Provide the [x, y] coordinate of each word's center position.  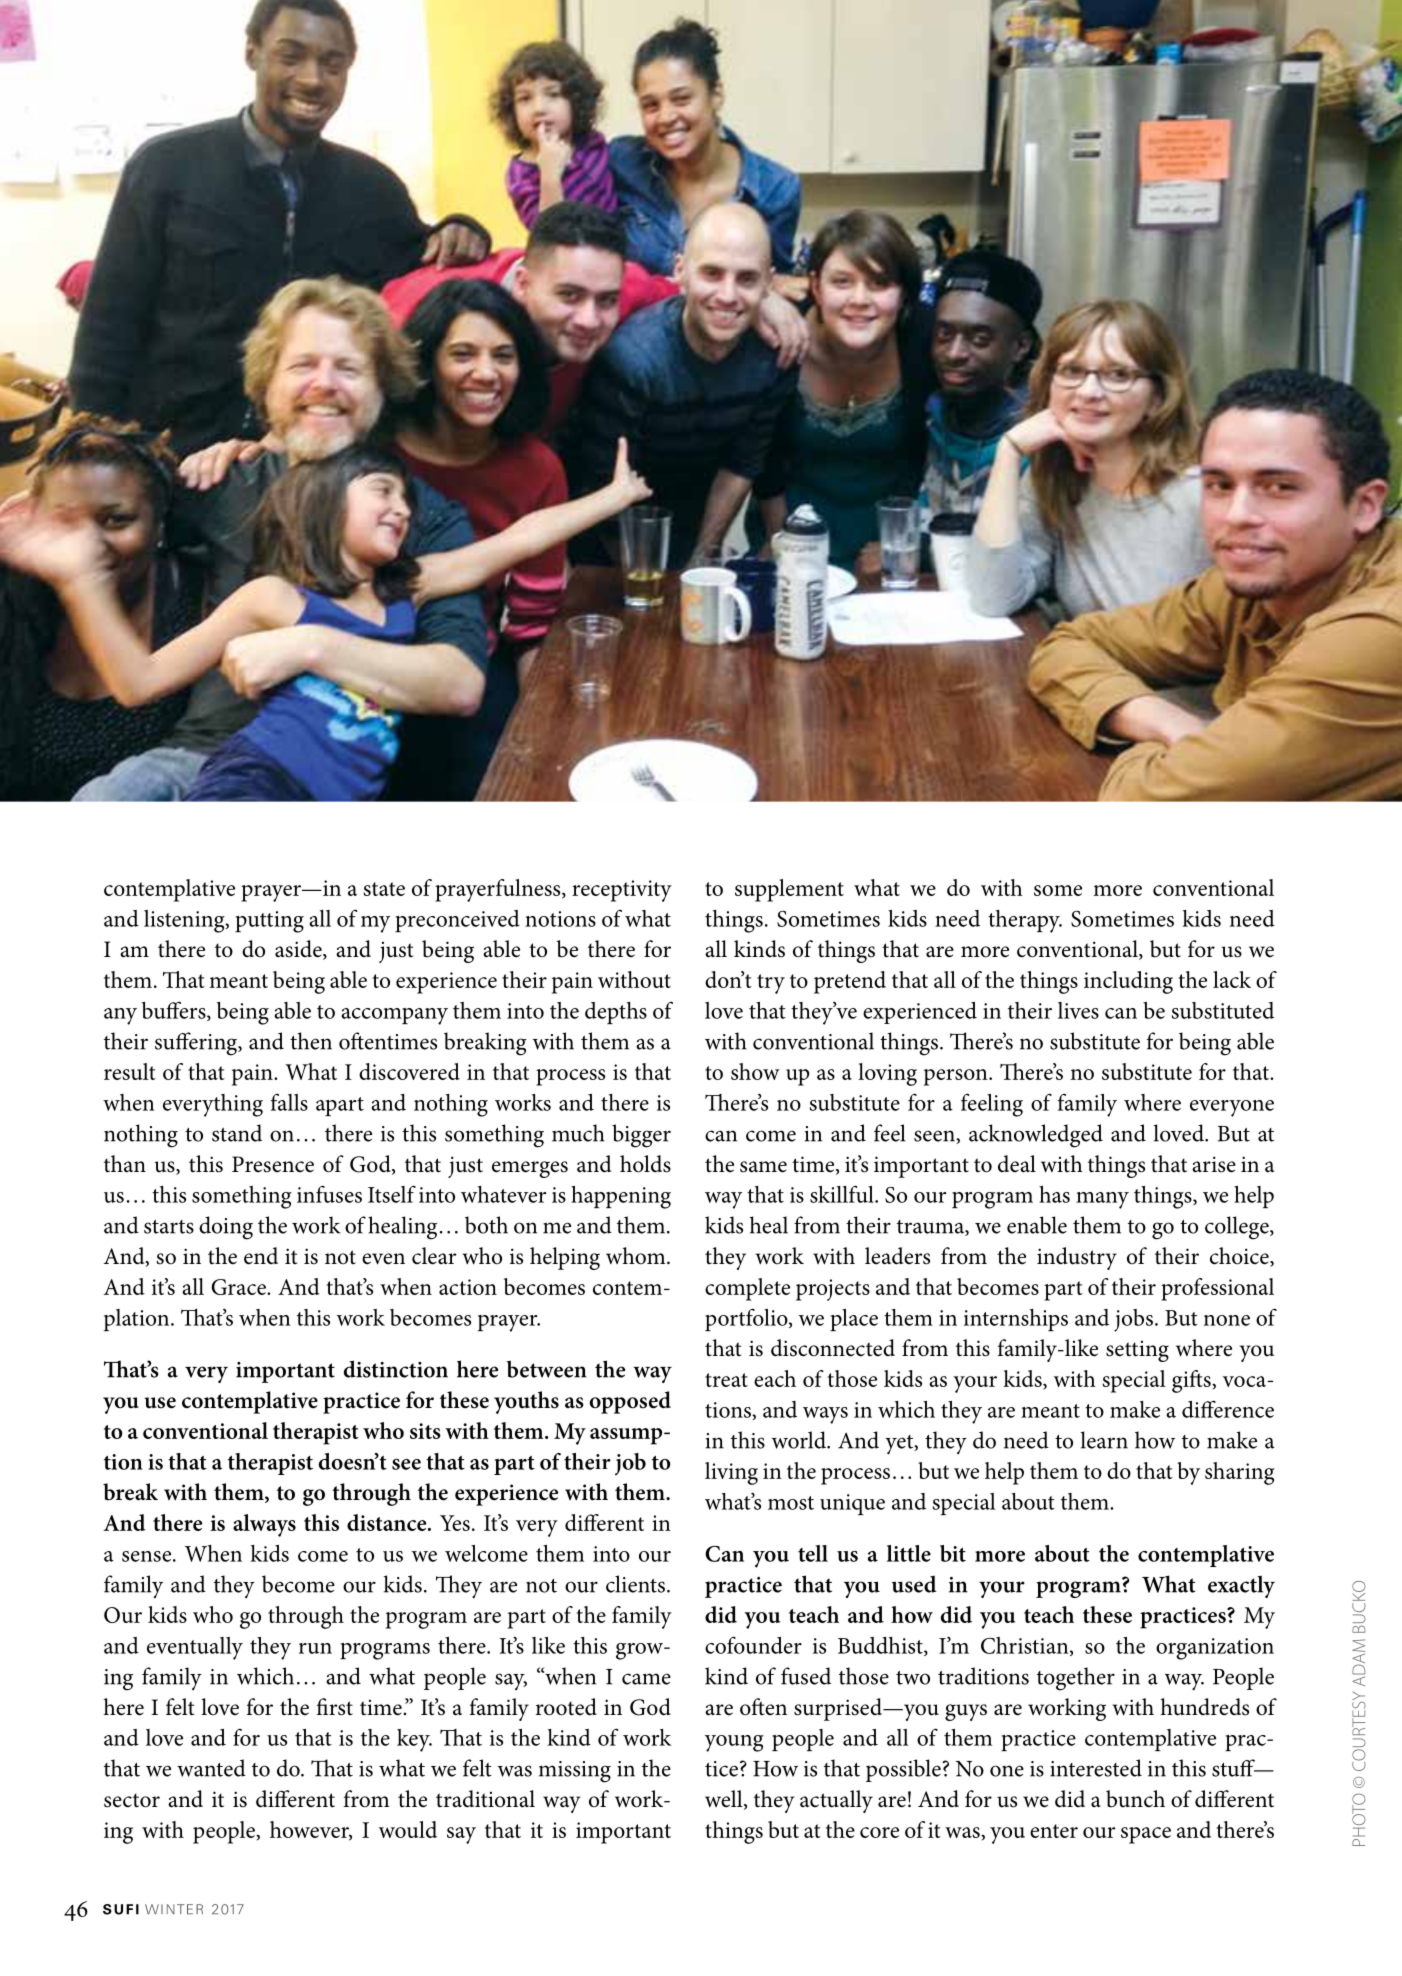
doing [226, 1228]
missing [575, 1772]
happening [621, 1197]
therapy [1025, 921]
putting [269, 922]
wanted [211, 1768]
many [1102, 1200]
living [731, 1473]
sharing [1240, 1473]
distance [388, 1522]
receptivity [622, 891]
